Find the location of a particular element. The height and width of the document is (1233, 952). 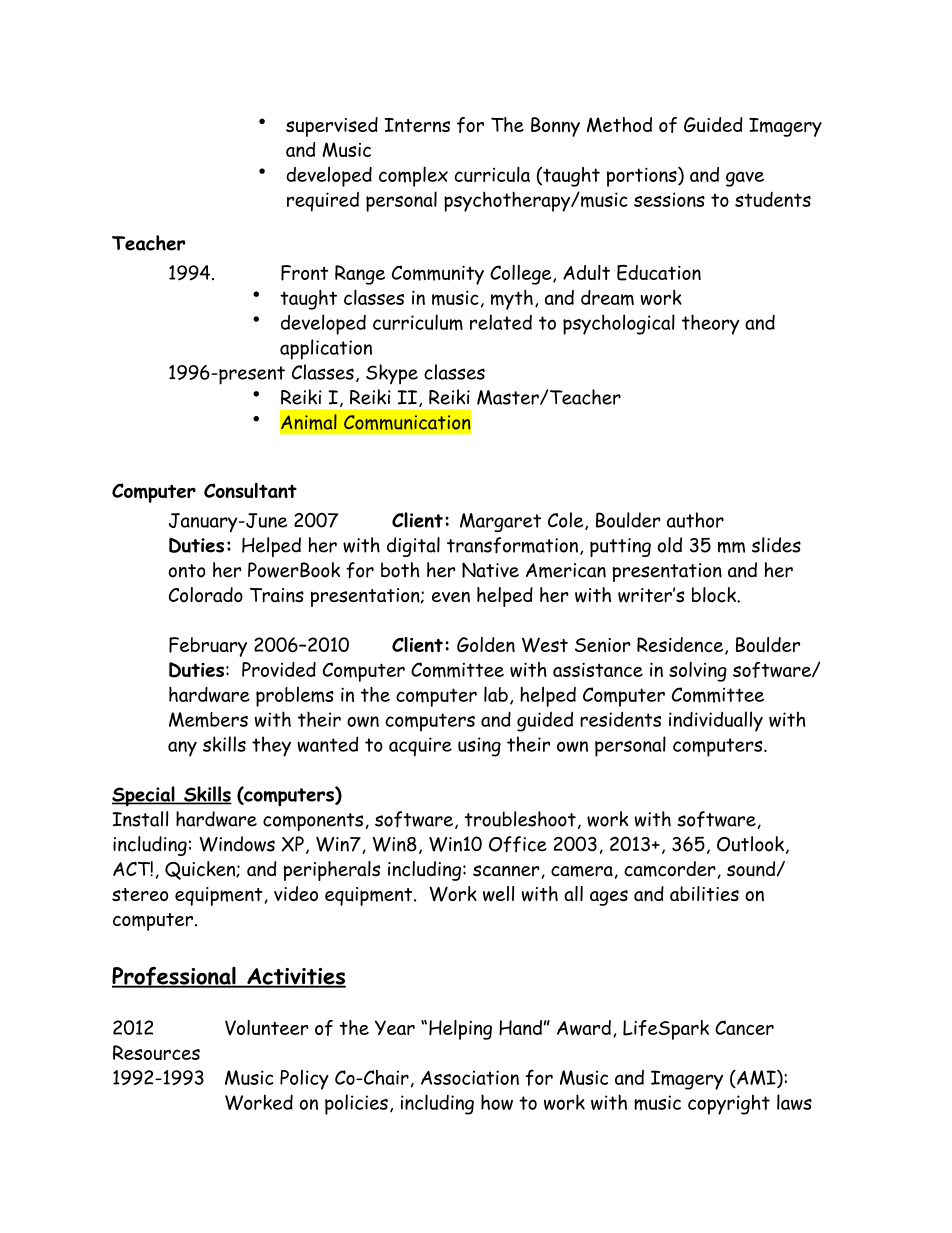

Resources is located at coordinates (156, 1052).
